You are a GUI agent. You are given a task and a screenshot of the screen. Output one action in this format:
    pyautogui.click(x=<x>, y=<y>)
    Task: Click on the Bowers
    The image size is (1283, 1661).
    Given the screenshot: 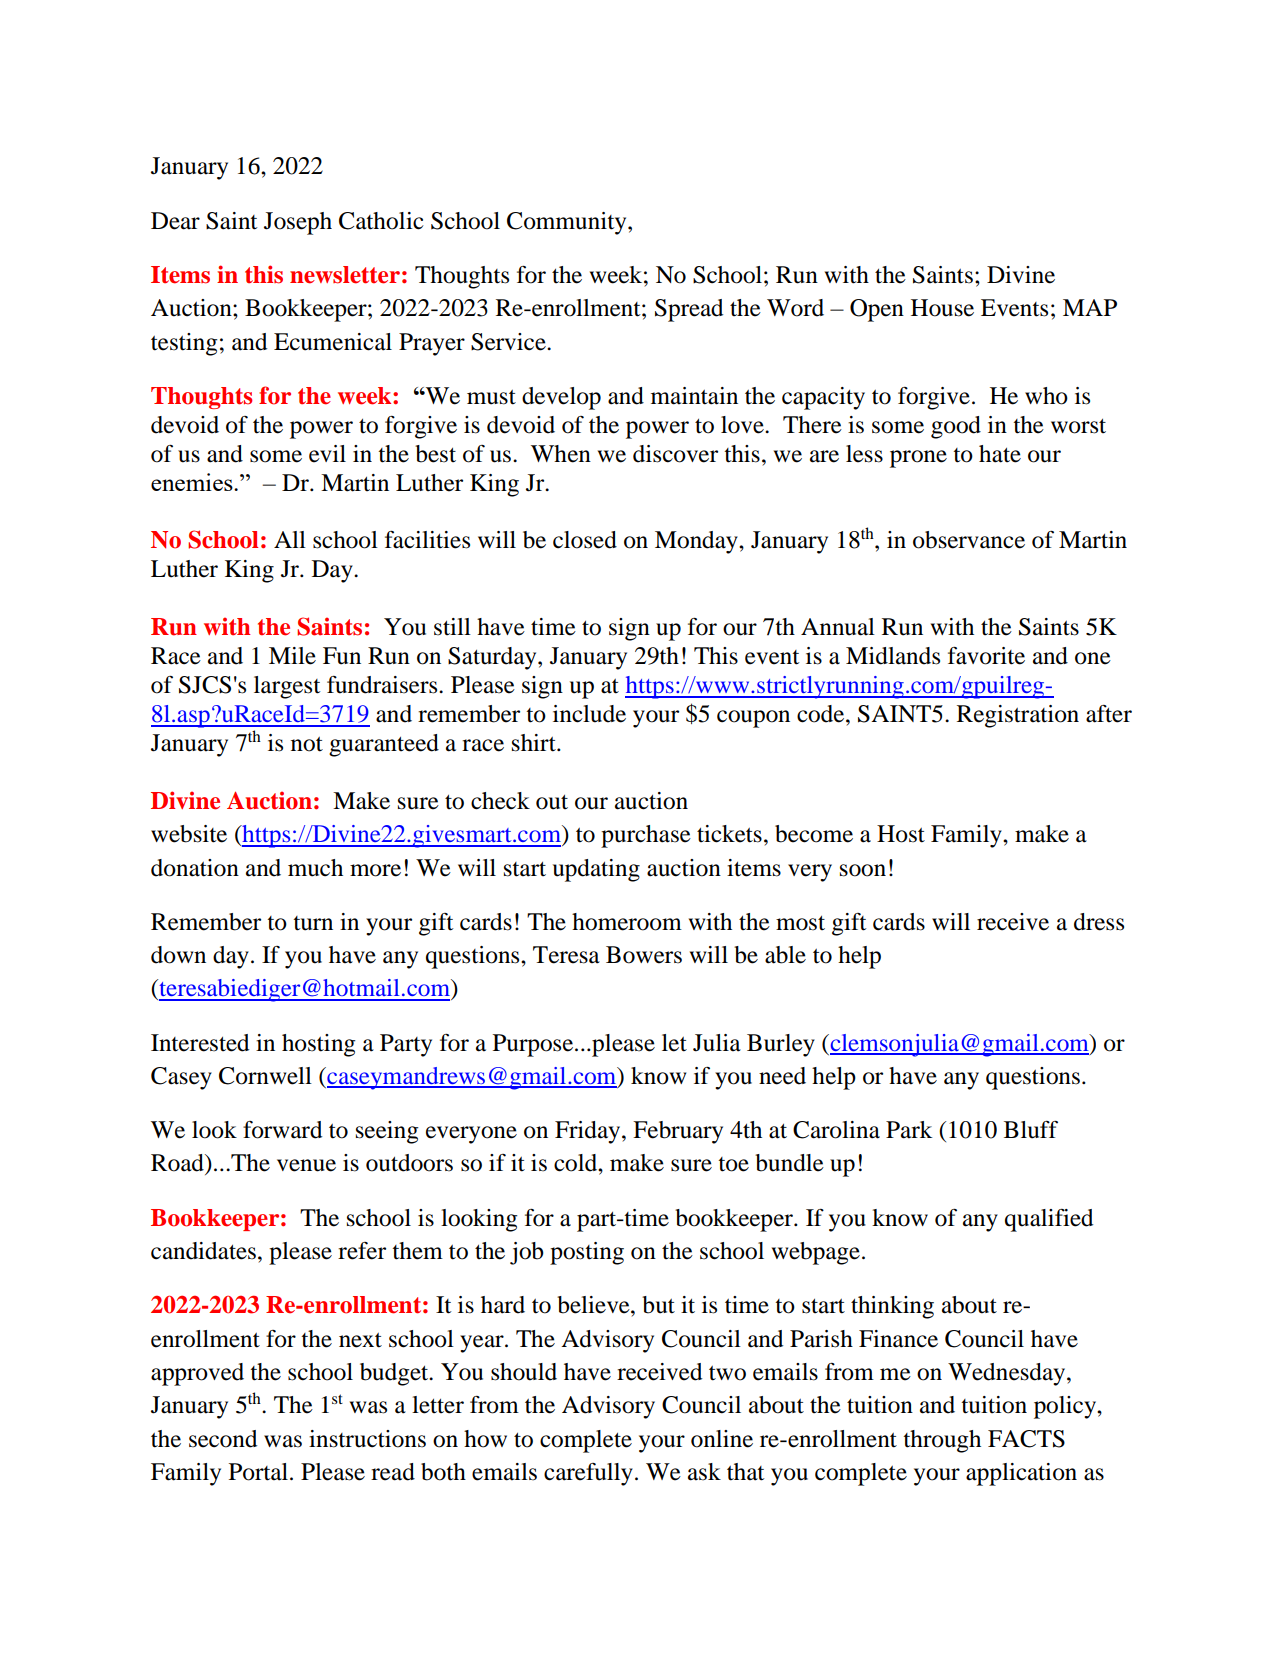 What is the action you would take?
    pyautogui.click(x=644, y=955)
